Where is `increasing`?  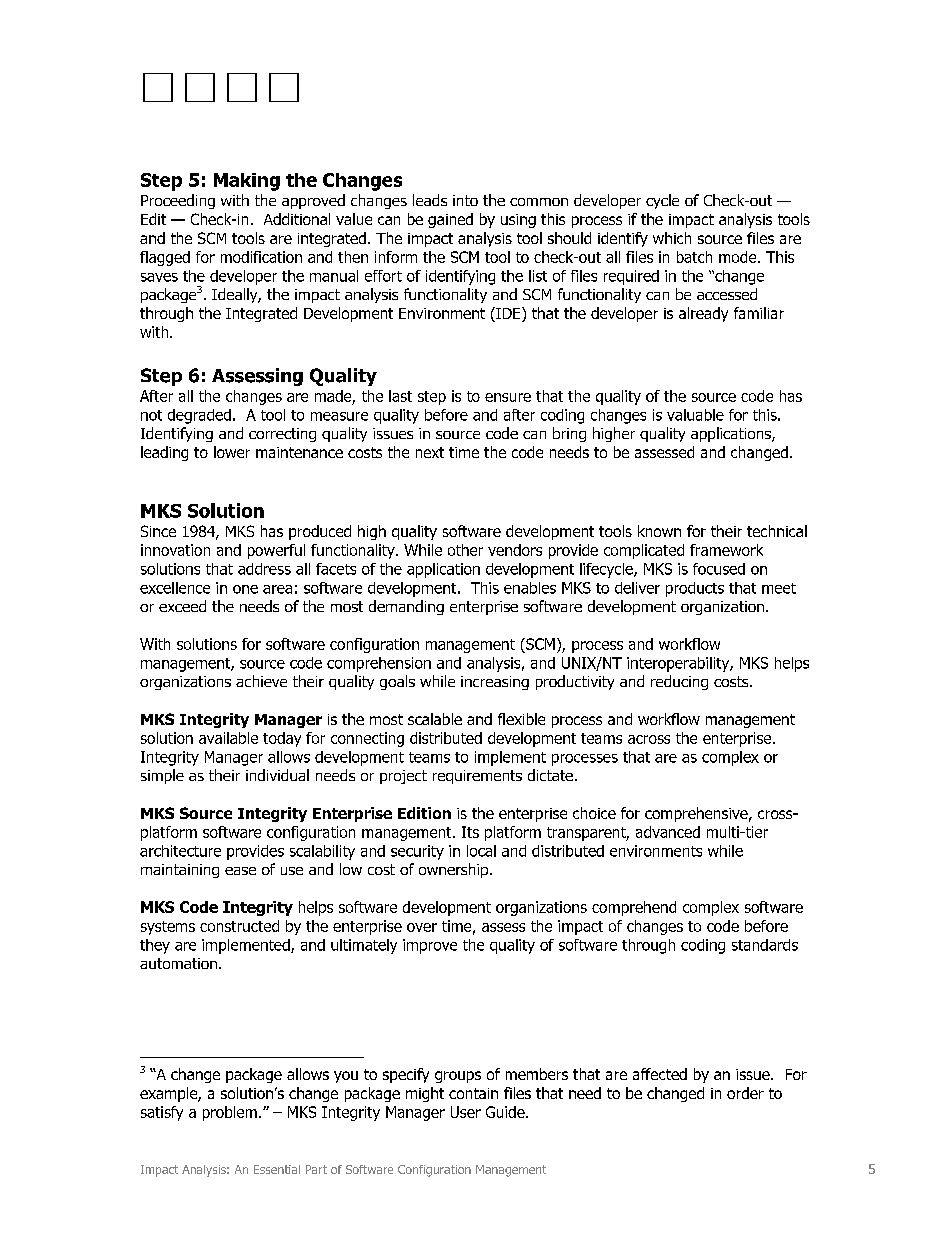 increasing is located at coordinates (495, 683).
